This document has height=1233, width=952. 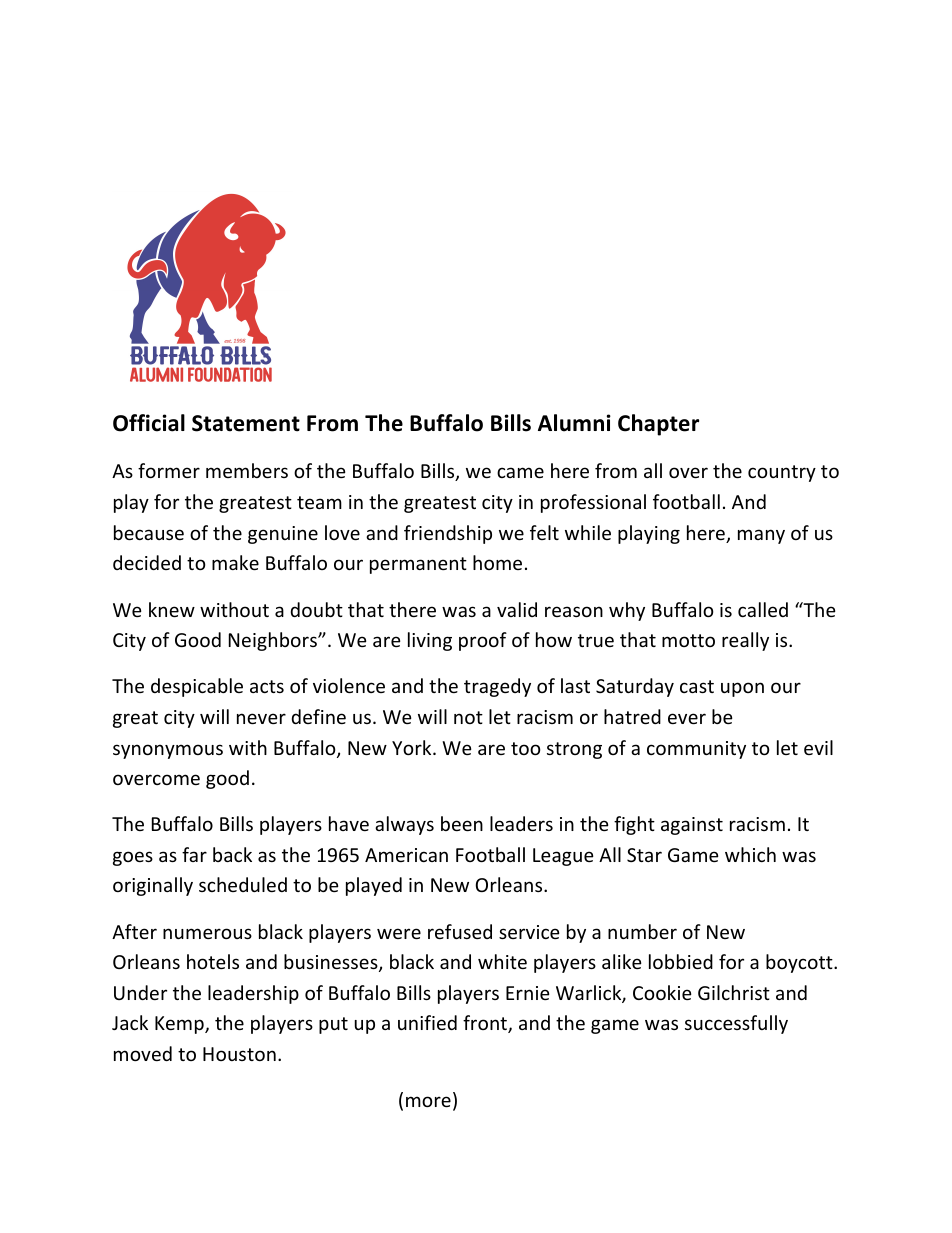 What do you see at coordinates (642, 931) in the document?
I see `number` at bounding box center [642, 931].
